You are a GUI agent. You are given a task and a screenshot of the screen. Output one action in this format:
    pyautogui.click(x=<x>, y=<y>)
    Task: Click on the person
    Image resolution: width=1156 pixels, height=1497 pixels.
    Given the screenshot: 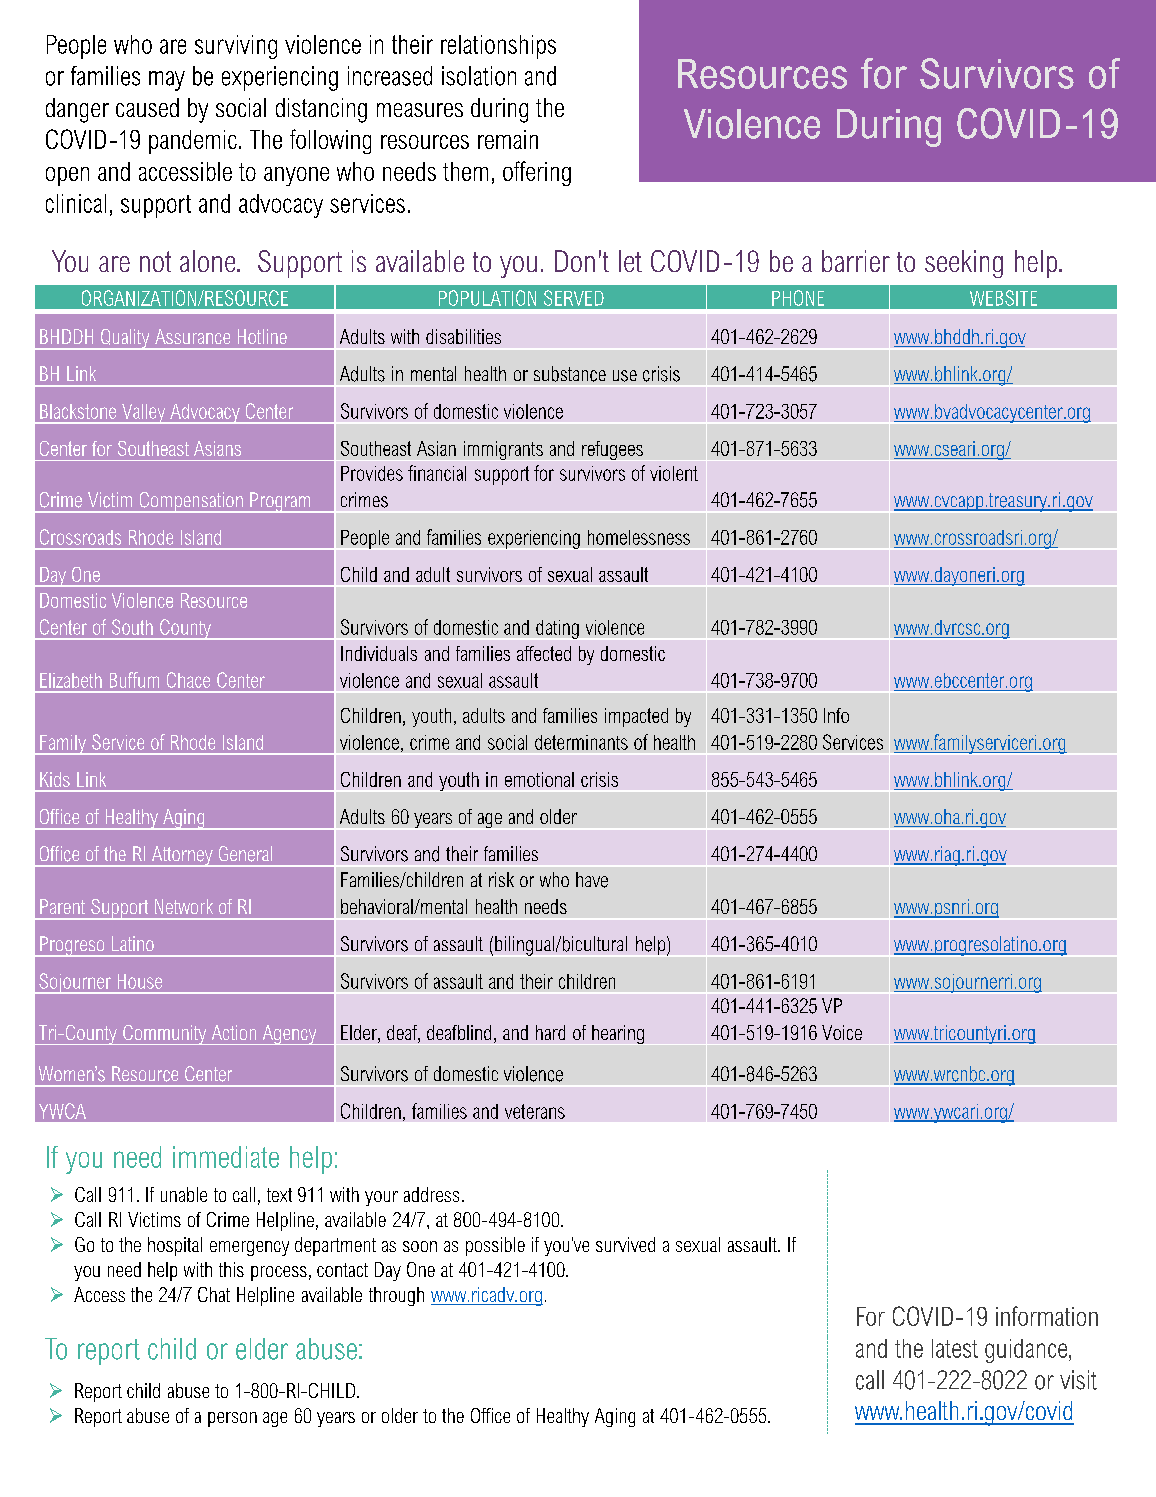 What is the action you would take?
    pyautogui.click(x=232, y=1419)
